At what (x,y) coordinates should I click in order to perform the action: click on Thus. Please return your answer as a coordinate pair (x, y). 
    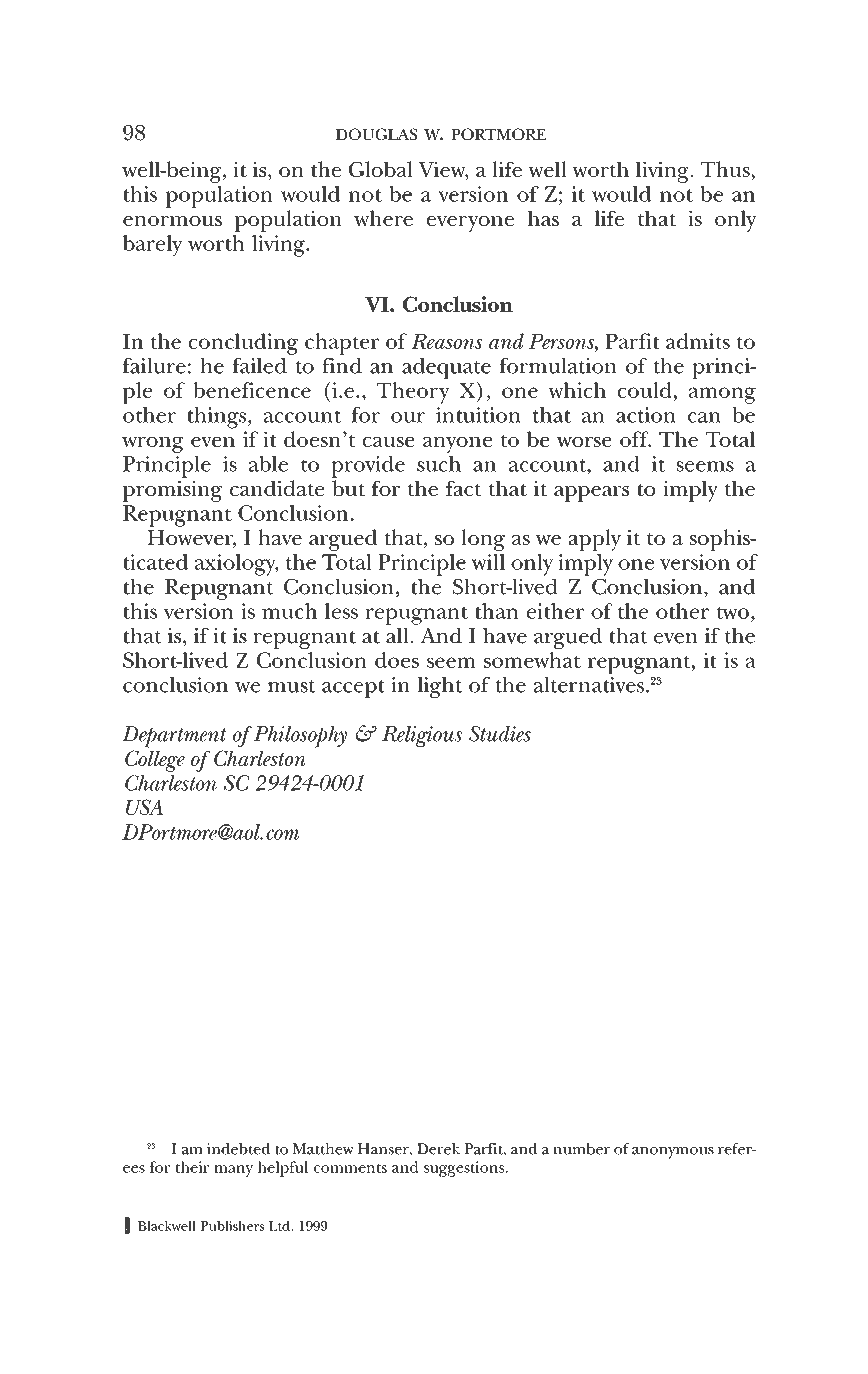
    Looking at the image, I should click on (726, 170).
